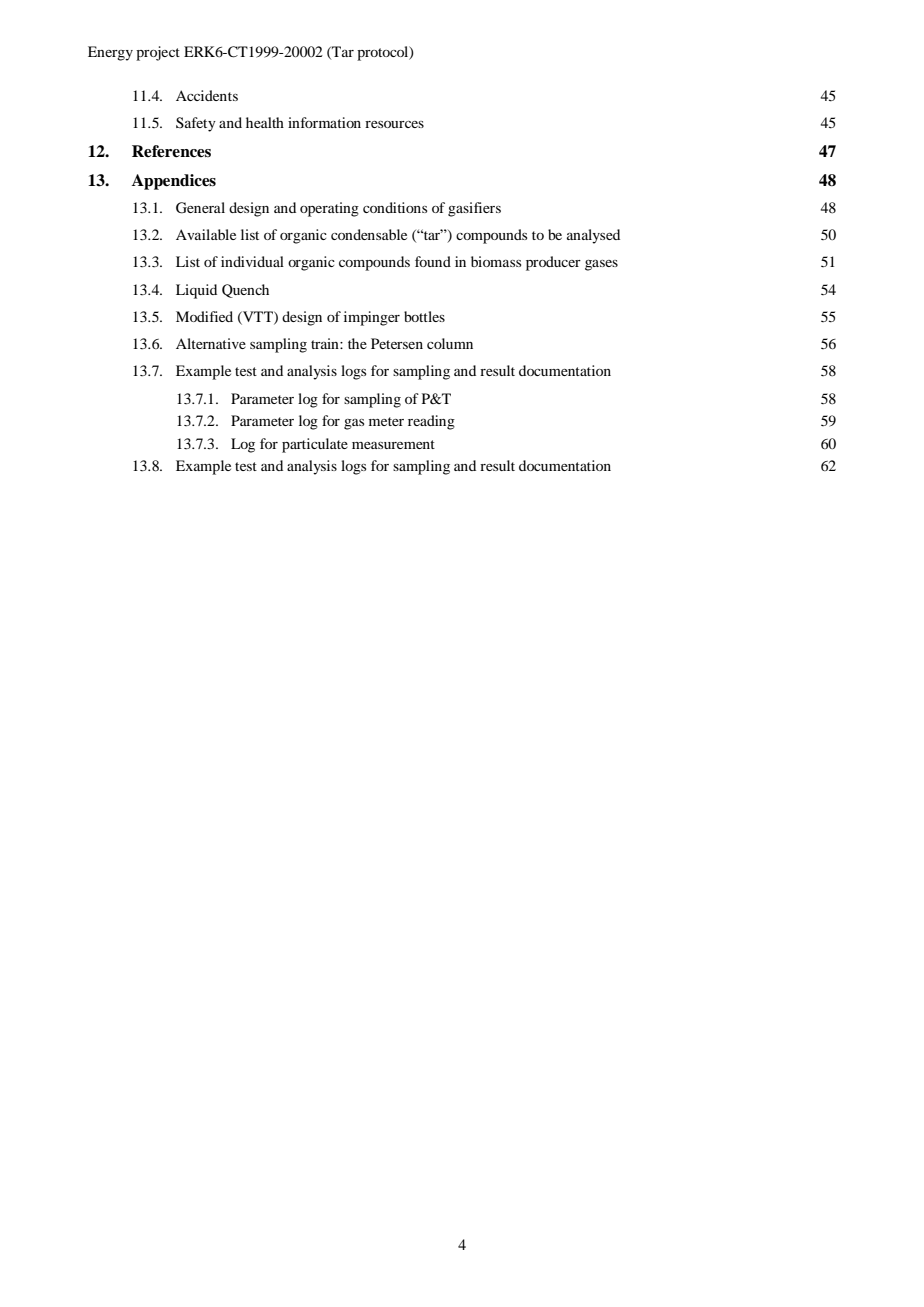 Image resolution: width=924 pixels, height=1307 pixels. Describe the element at coordinates (450, 343) in the screenshot. I see `column` at that location.
